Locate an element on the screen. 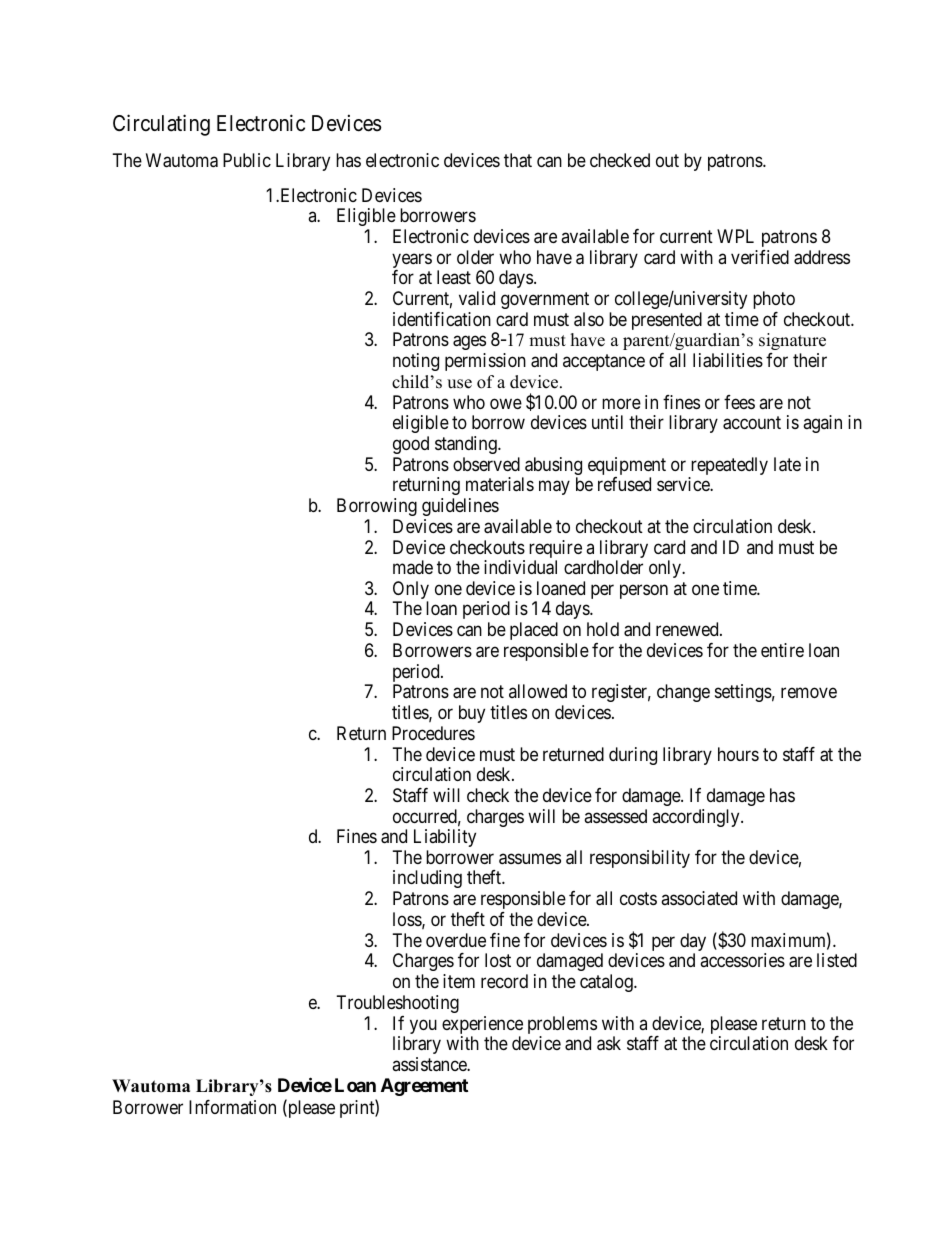  entire is located at coordinates (782, 650).
